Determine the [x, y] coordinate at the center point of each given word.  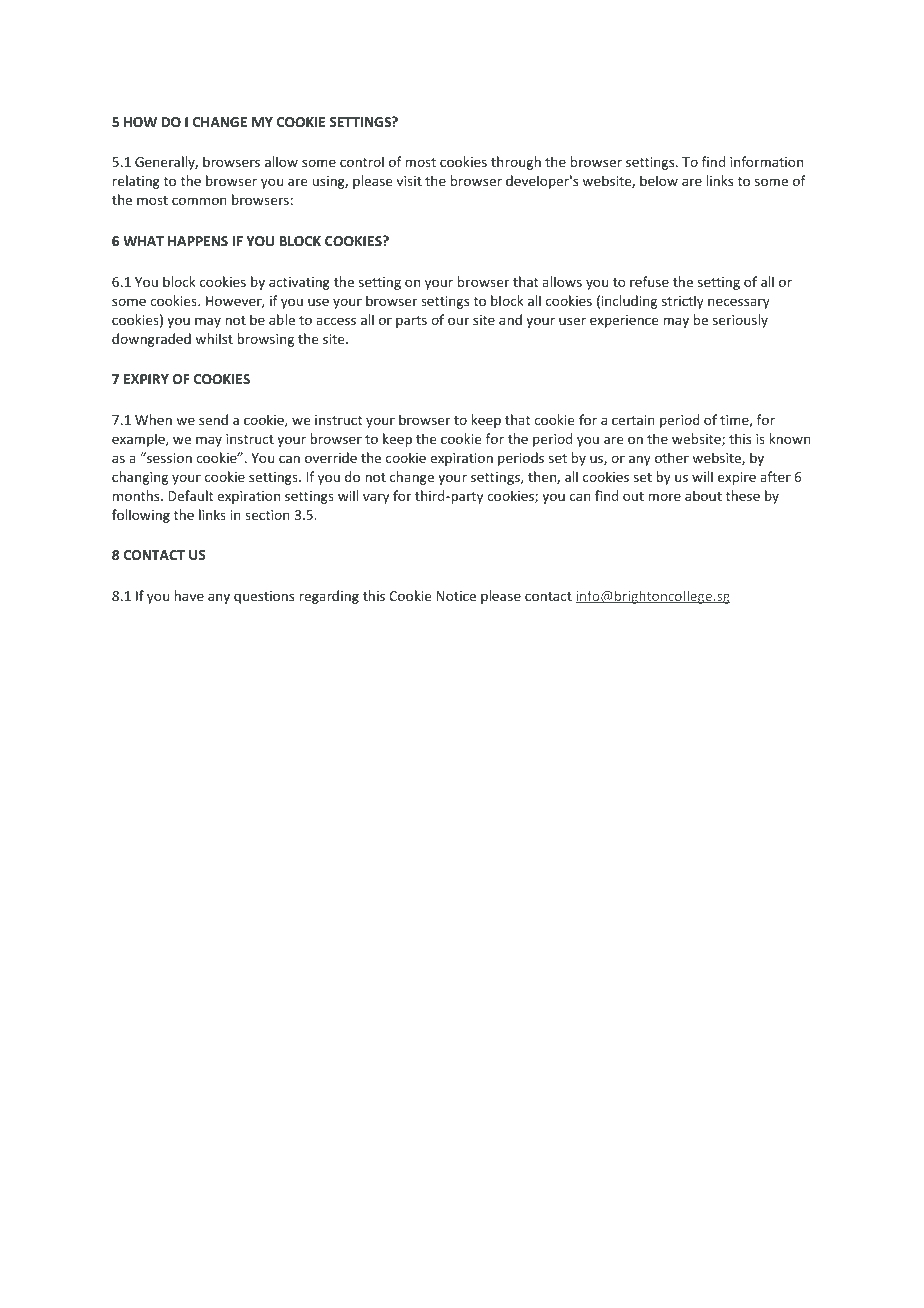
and [510, 319]
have [189, 595]
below [659, 180]
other [672, 457]
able [282, 319]
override [331, 457]
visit [409, 181]
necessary [739, 303]
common [199, 201]
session [168, 457]
